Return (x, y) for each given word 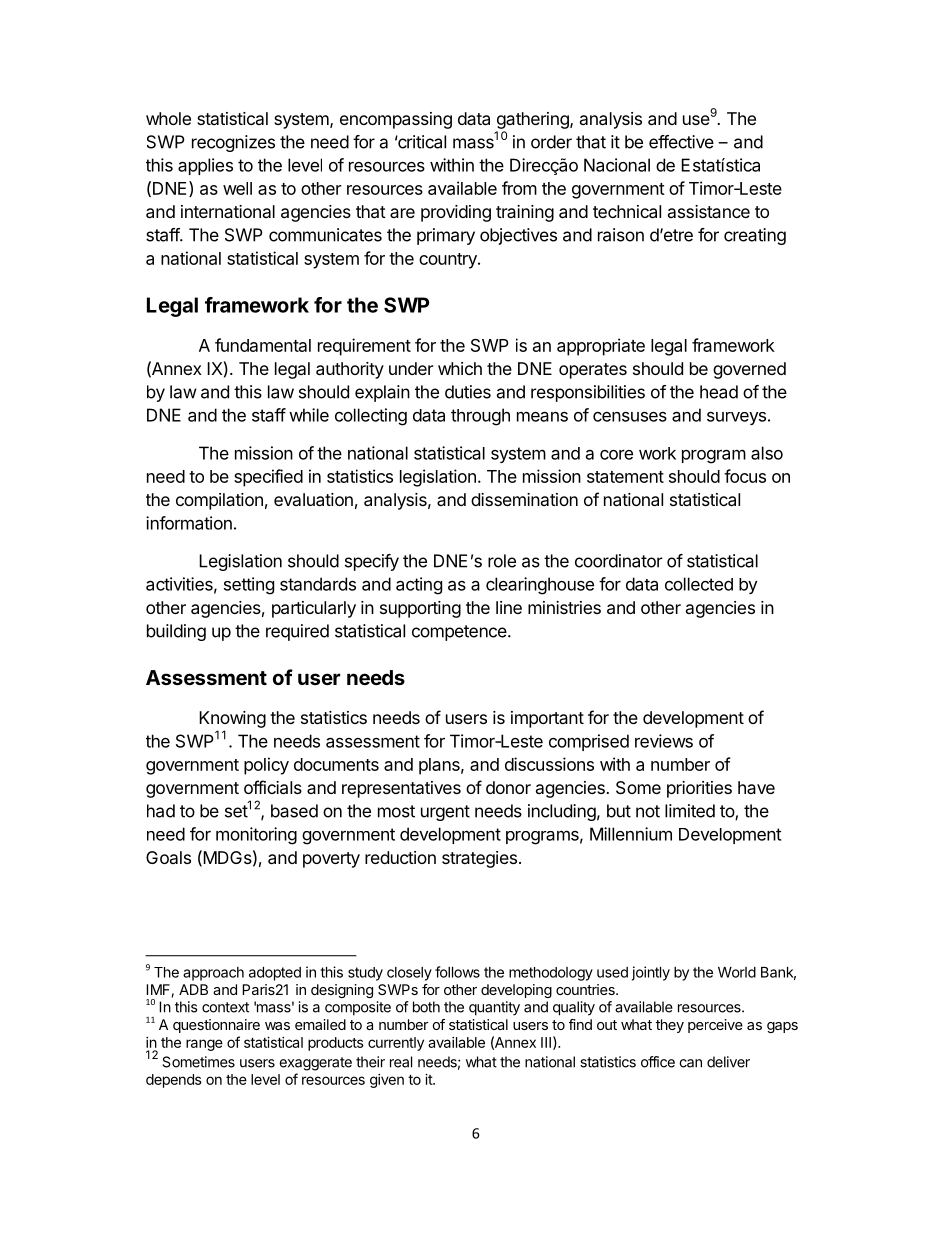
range (204, 1045)
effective (681, 142)
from (519, 188)
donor (508, 787)
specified (268, 478)
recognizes (233, 143)
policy (266, 766)
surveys (736, 418)
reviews (664, 741)
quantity (494, 1008)
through (480, 417)
